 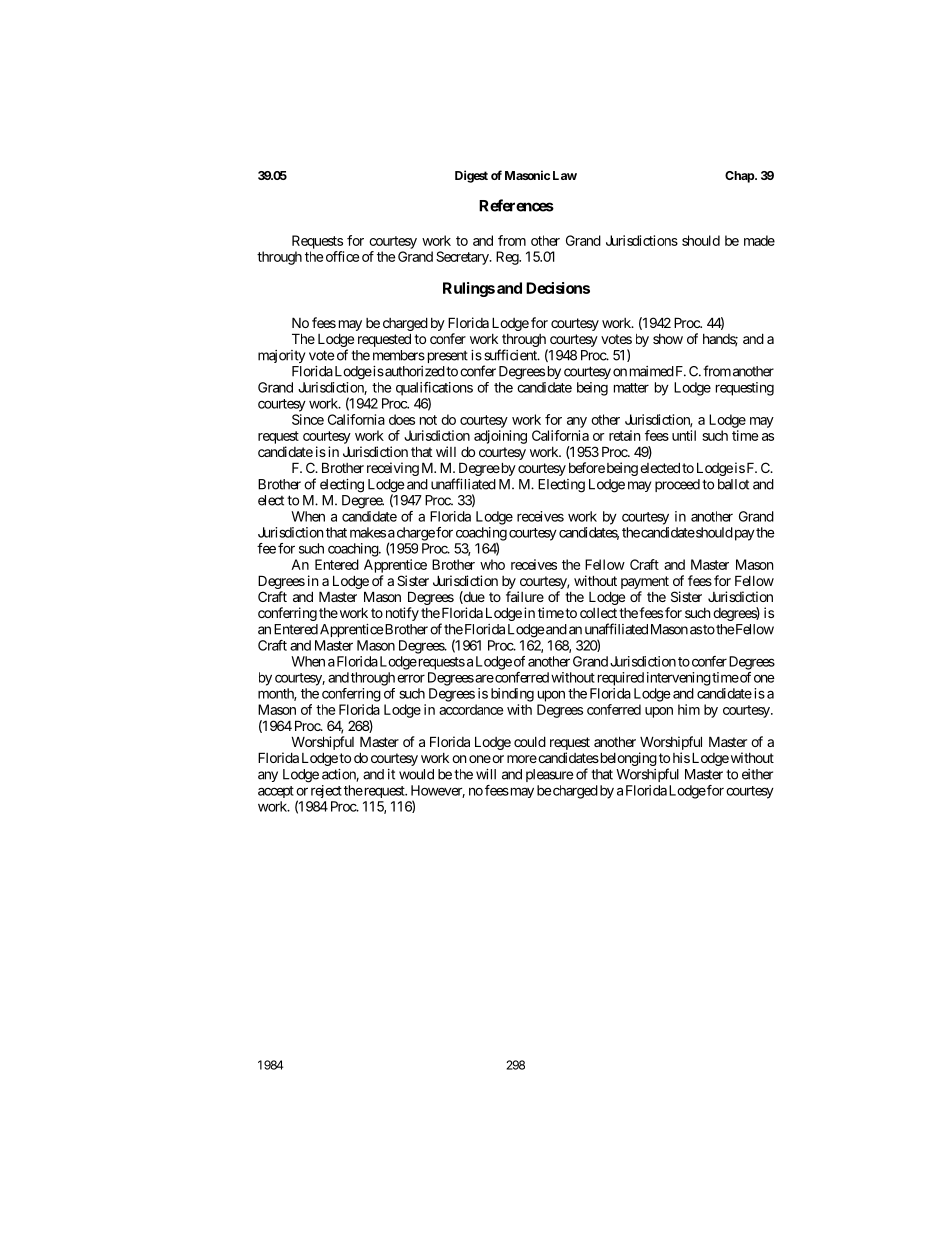 What do you see at coordinates (500, 437) in the screenshot?
I see `adjoining` at bounding box center [500, 437].
